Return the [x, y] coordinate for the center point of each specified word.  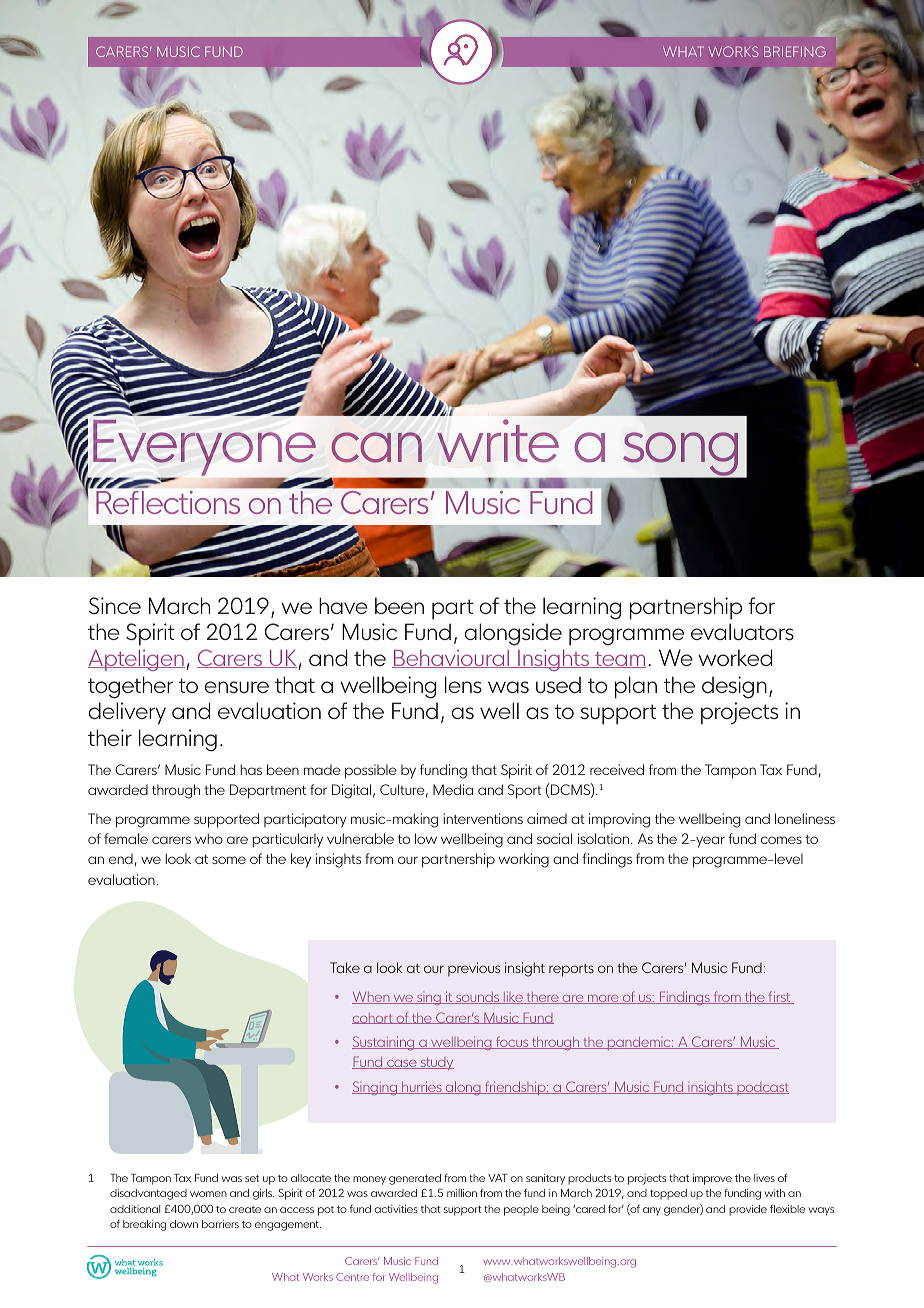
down [184, 1224]
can [377, 447]
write [498, 441]
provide [748, 1210]
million [462, 1193]
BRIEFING [795, 51]
